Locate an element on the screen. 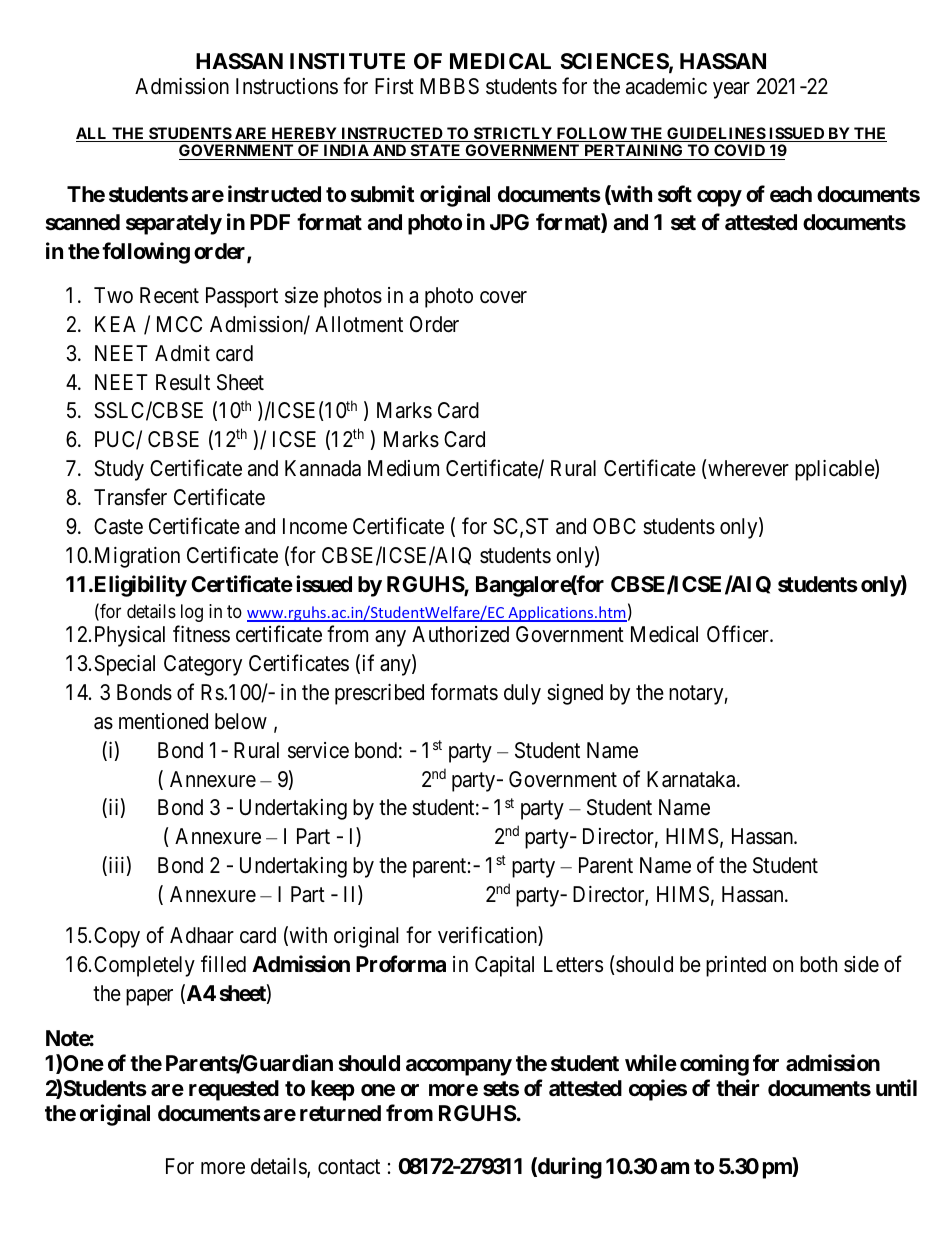  filled is located at coordinates (223, 964).
